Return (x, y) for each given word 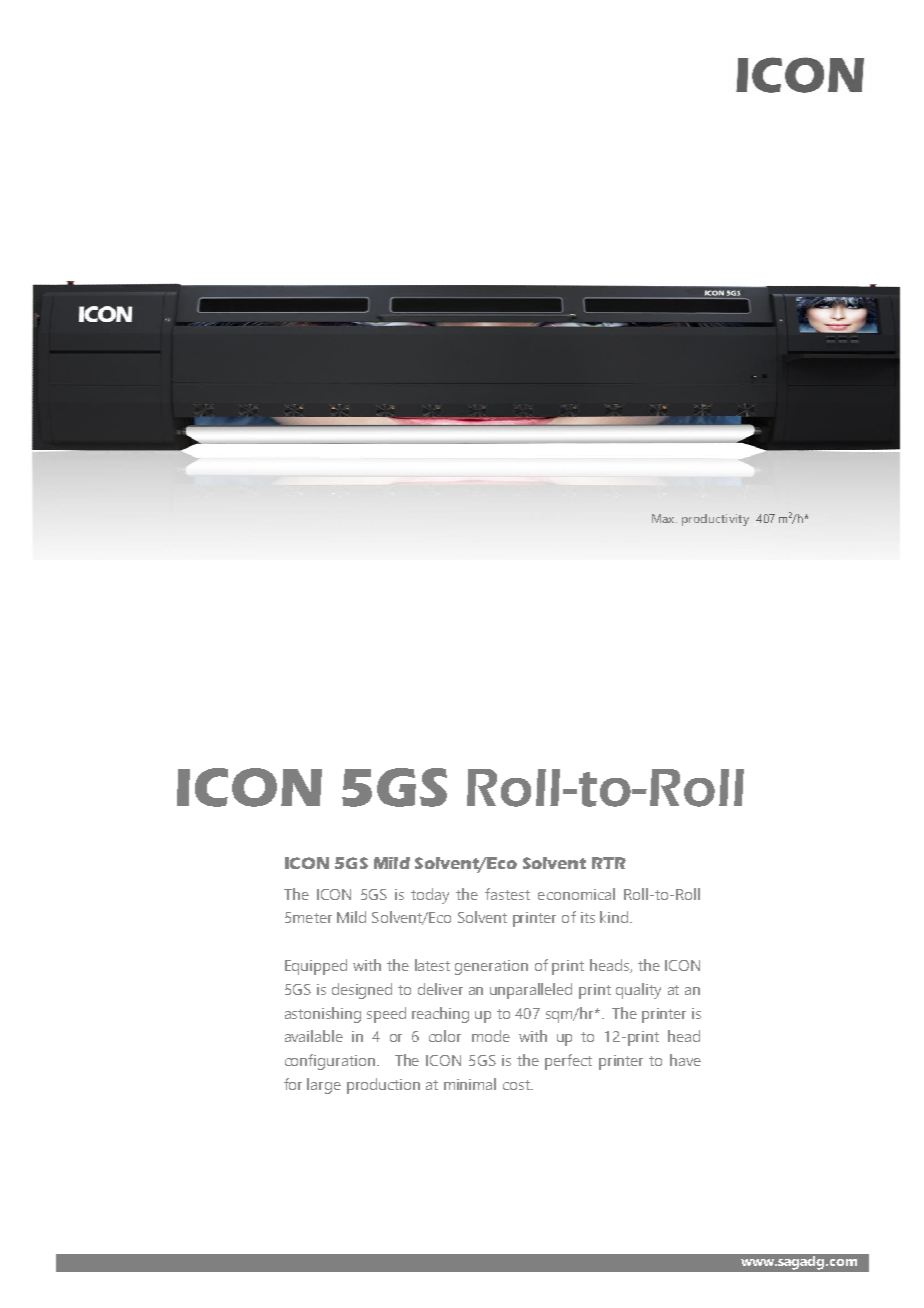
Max (664, 518)
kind (614, 917)
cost (517, 1085)
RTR (609, 863)
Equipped (316, 967)
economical (576, 894)
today (430, 896)
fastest (507, 894)
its (588, 917)
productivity (715, 520)
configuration (330, 1062)
